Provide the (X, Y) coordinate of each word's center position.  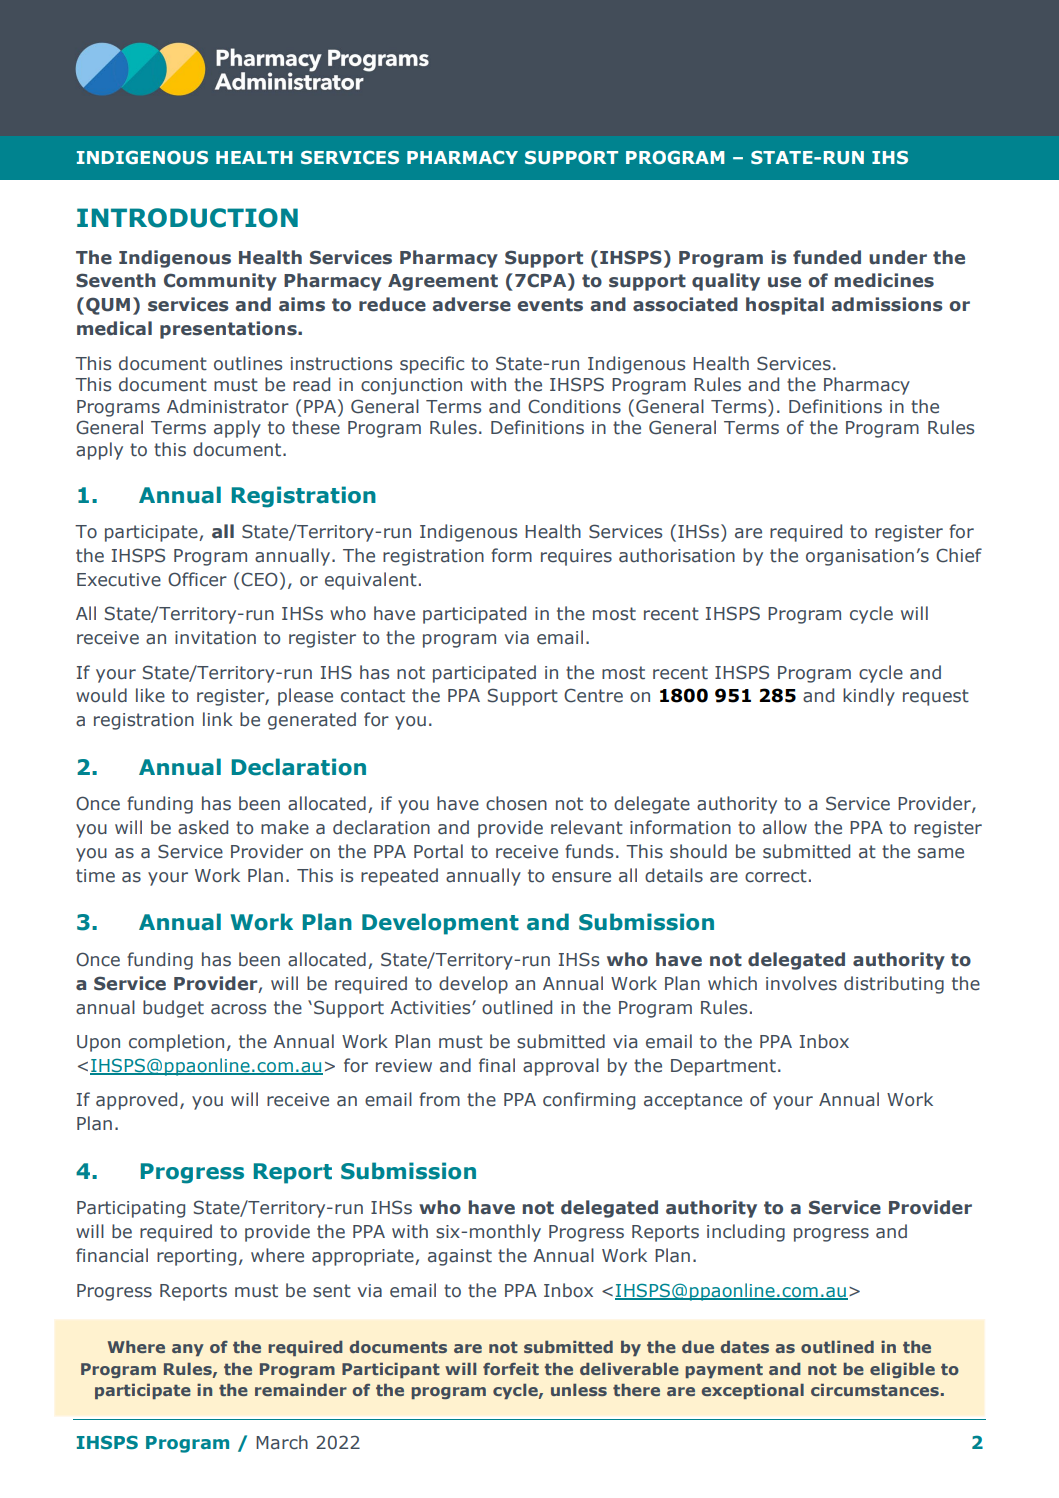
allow (785, 827)
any (188, 1350)
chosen (516, 803)
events (550, 305)
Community (220, 282)
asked (203, 827)
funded (827, 257)
